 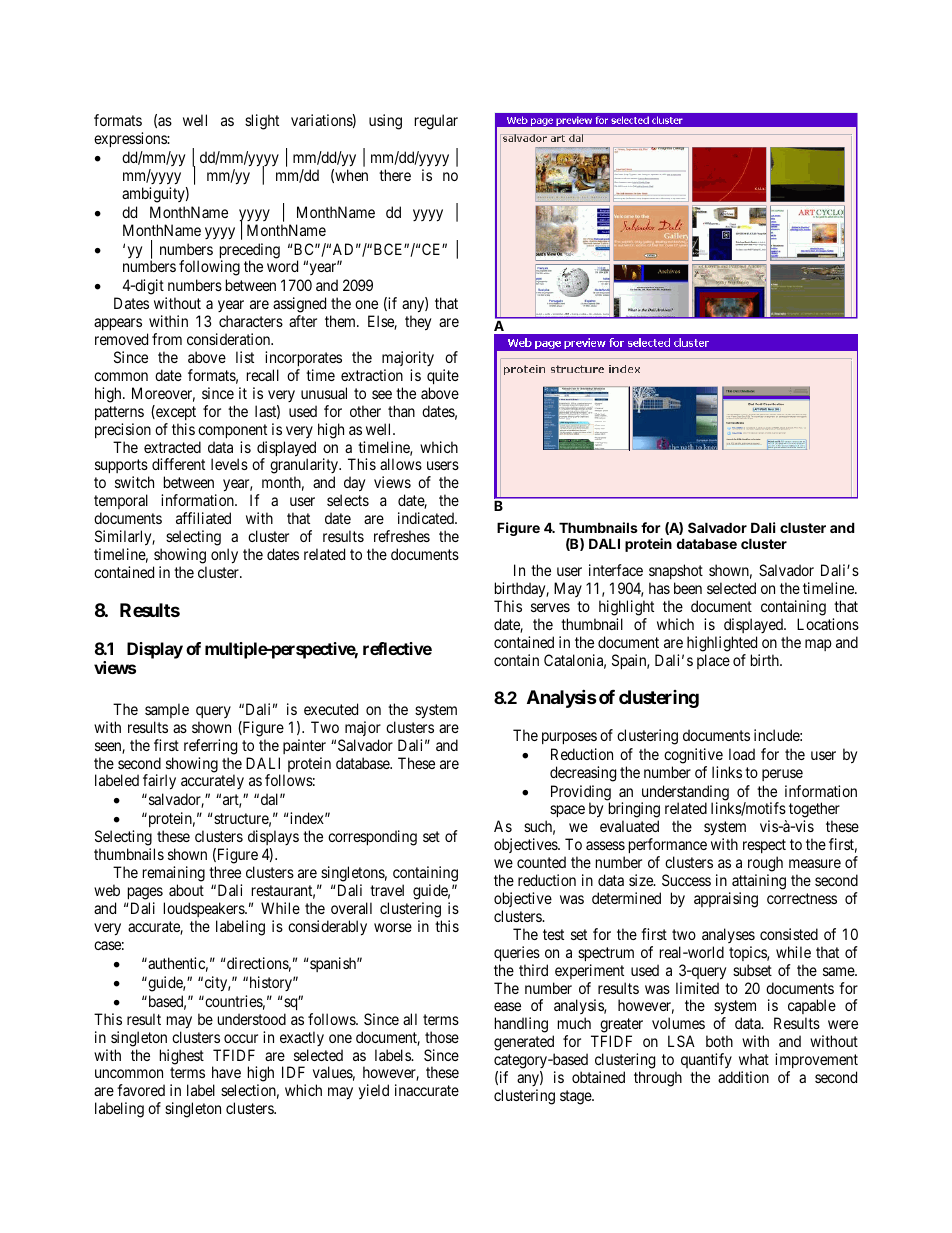 I want to click on quite, so click(x=443, y=376).
